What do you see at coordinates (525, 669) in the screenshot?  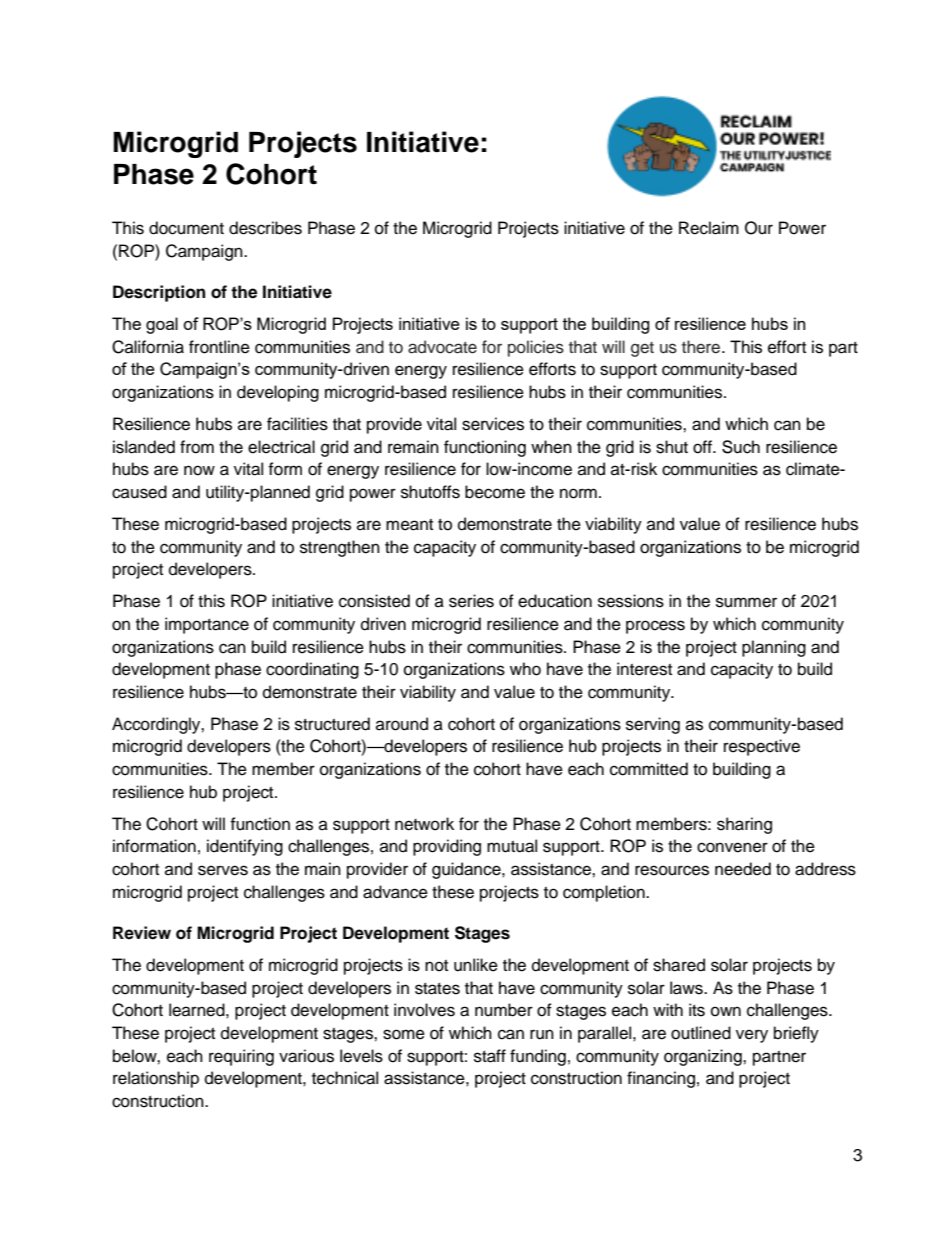 I see `who` at bounding box center [525, 669].
